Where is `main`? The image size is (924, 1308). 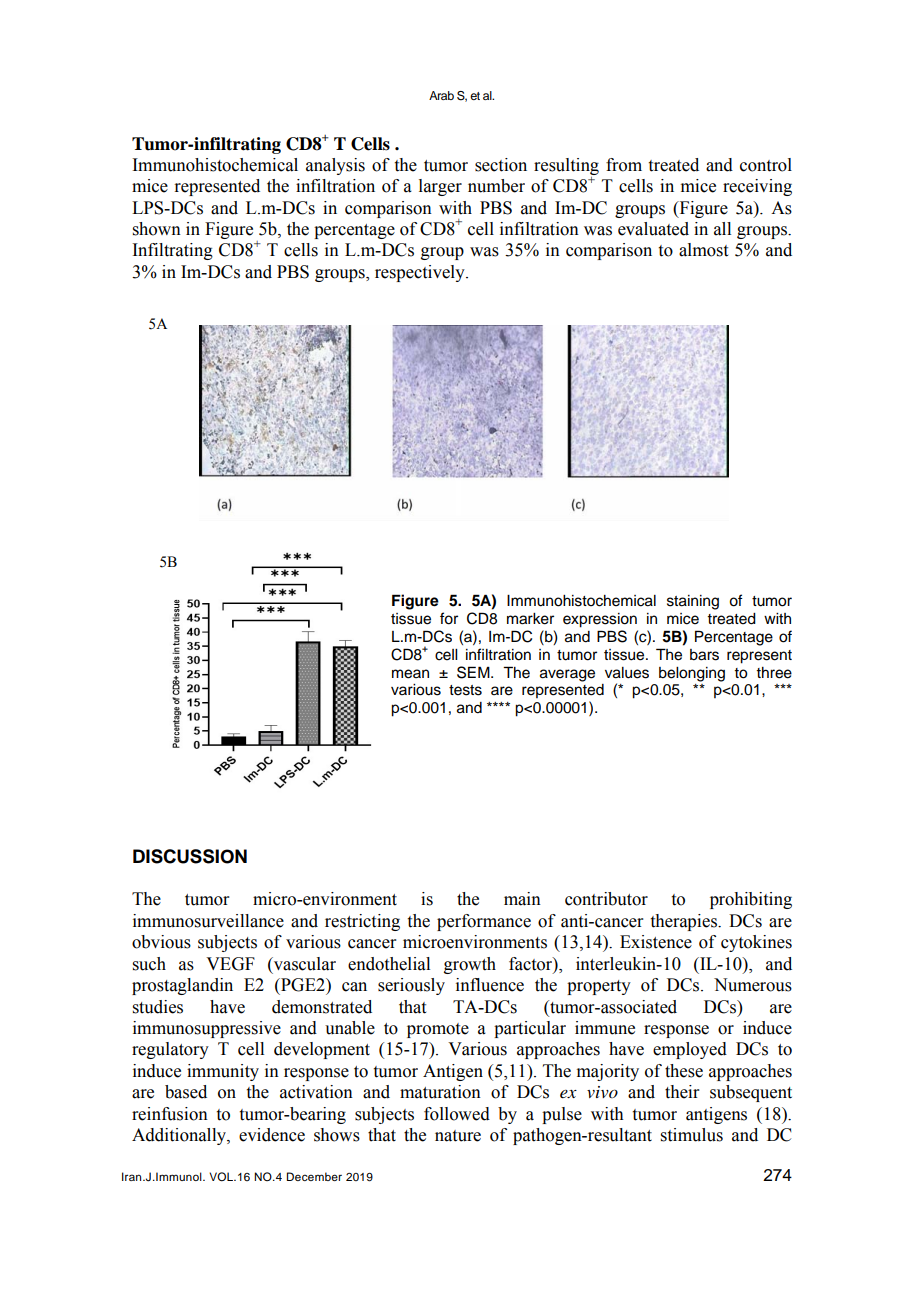
main is located at coordinates (522, 899).
